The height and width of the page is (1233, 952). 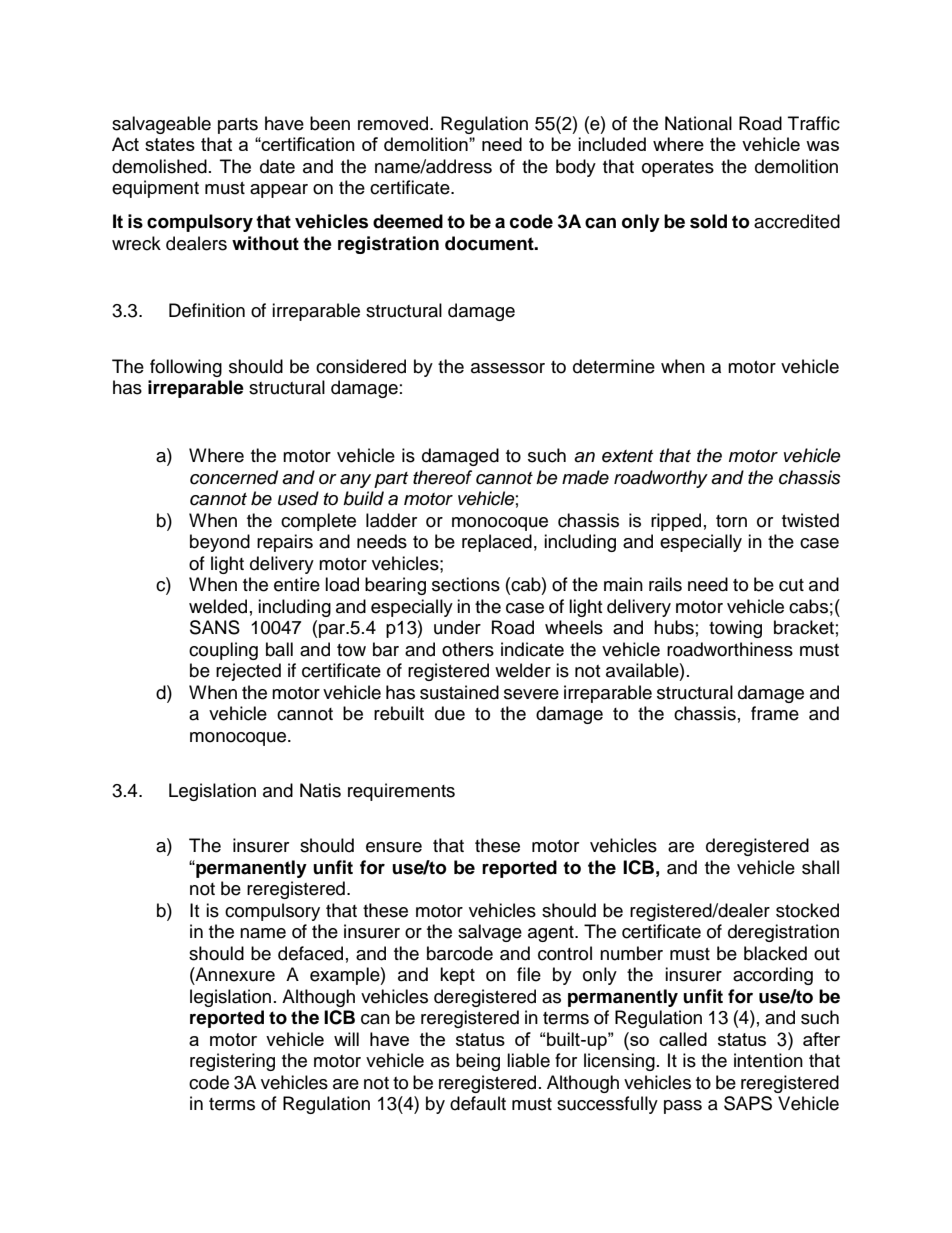 I want to click on defaced, so click(x=310, y=953).
